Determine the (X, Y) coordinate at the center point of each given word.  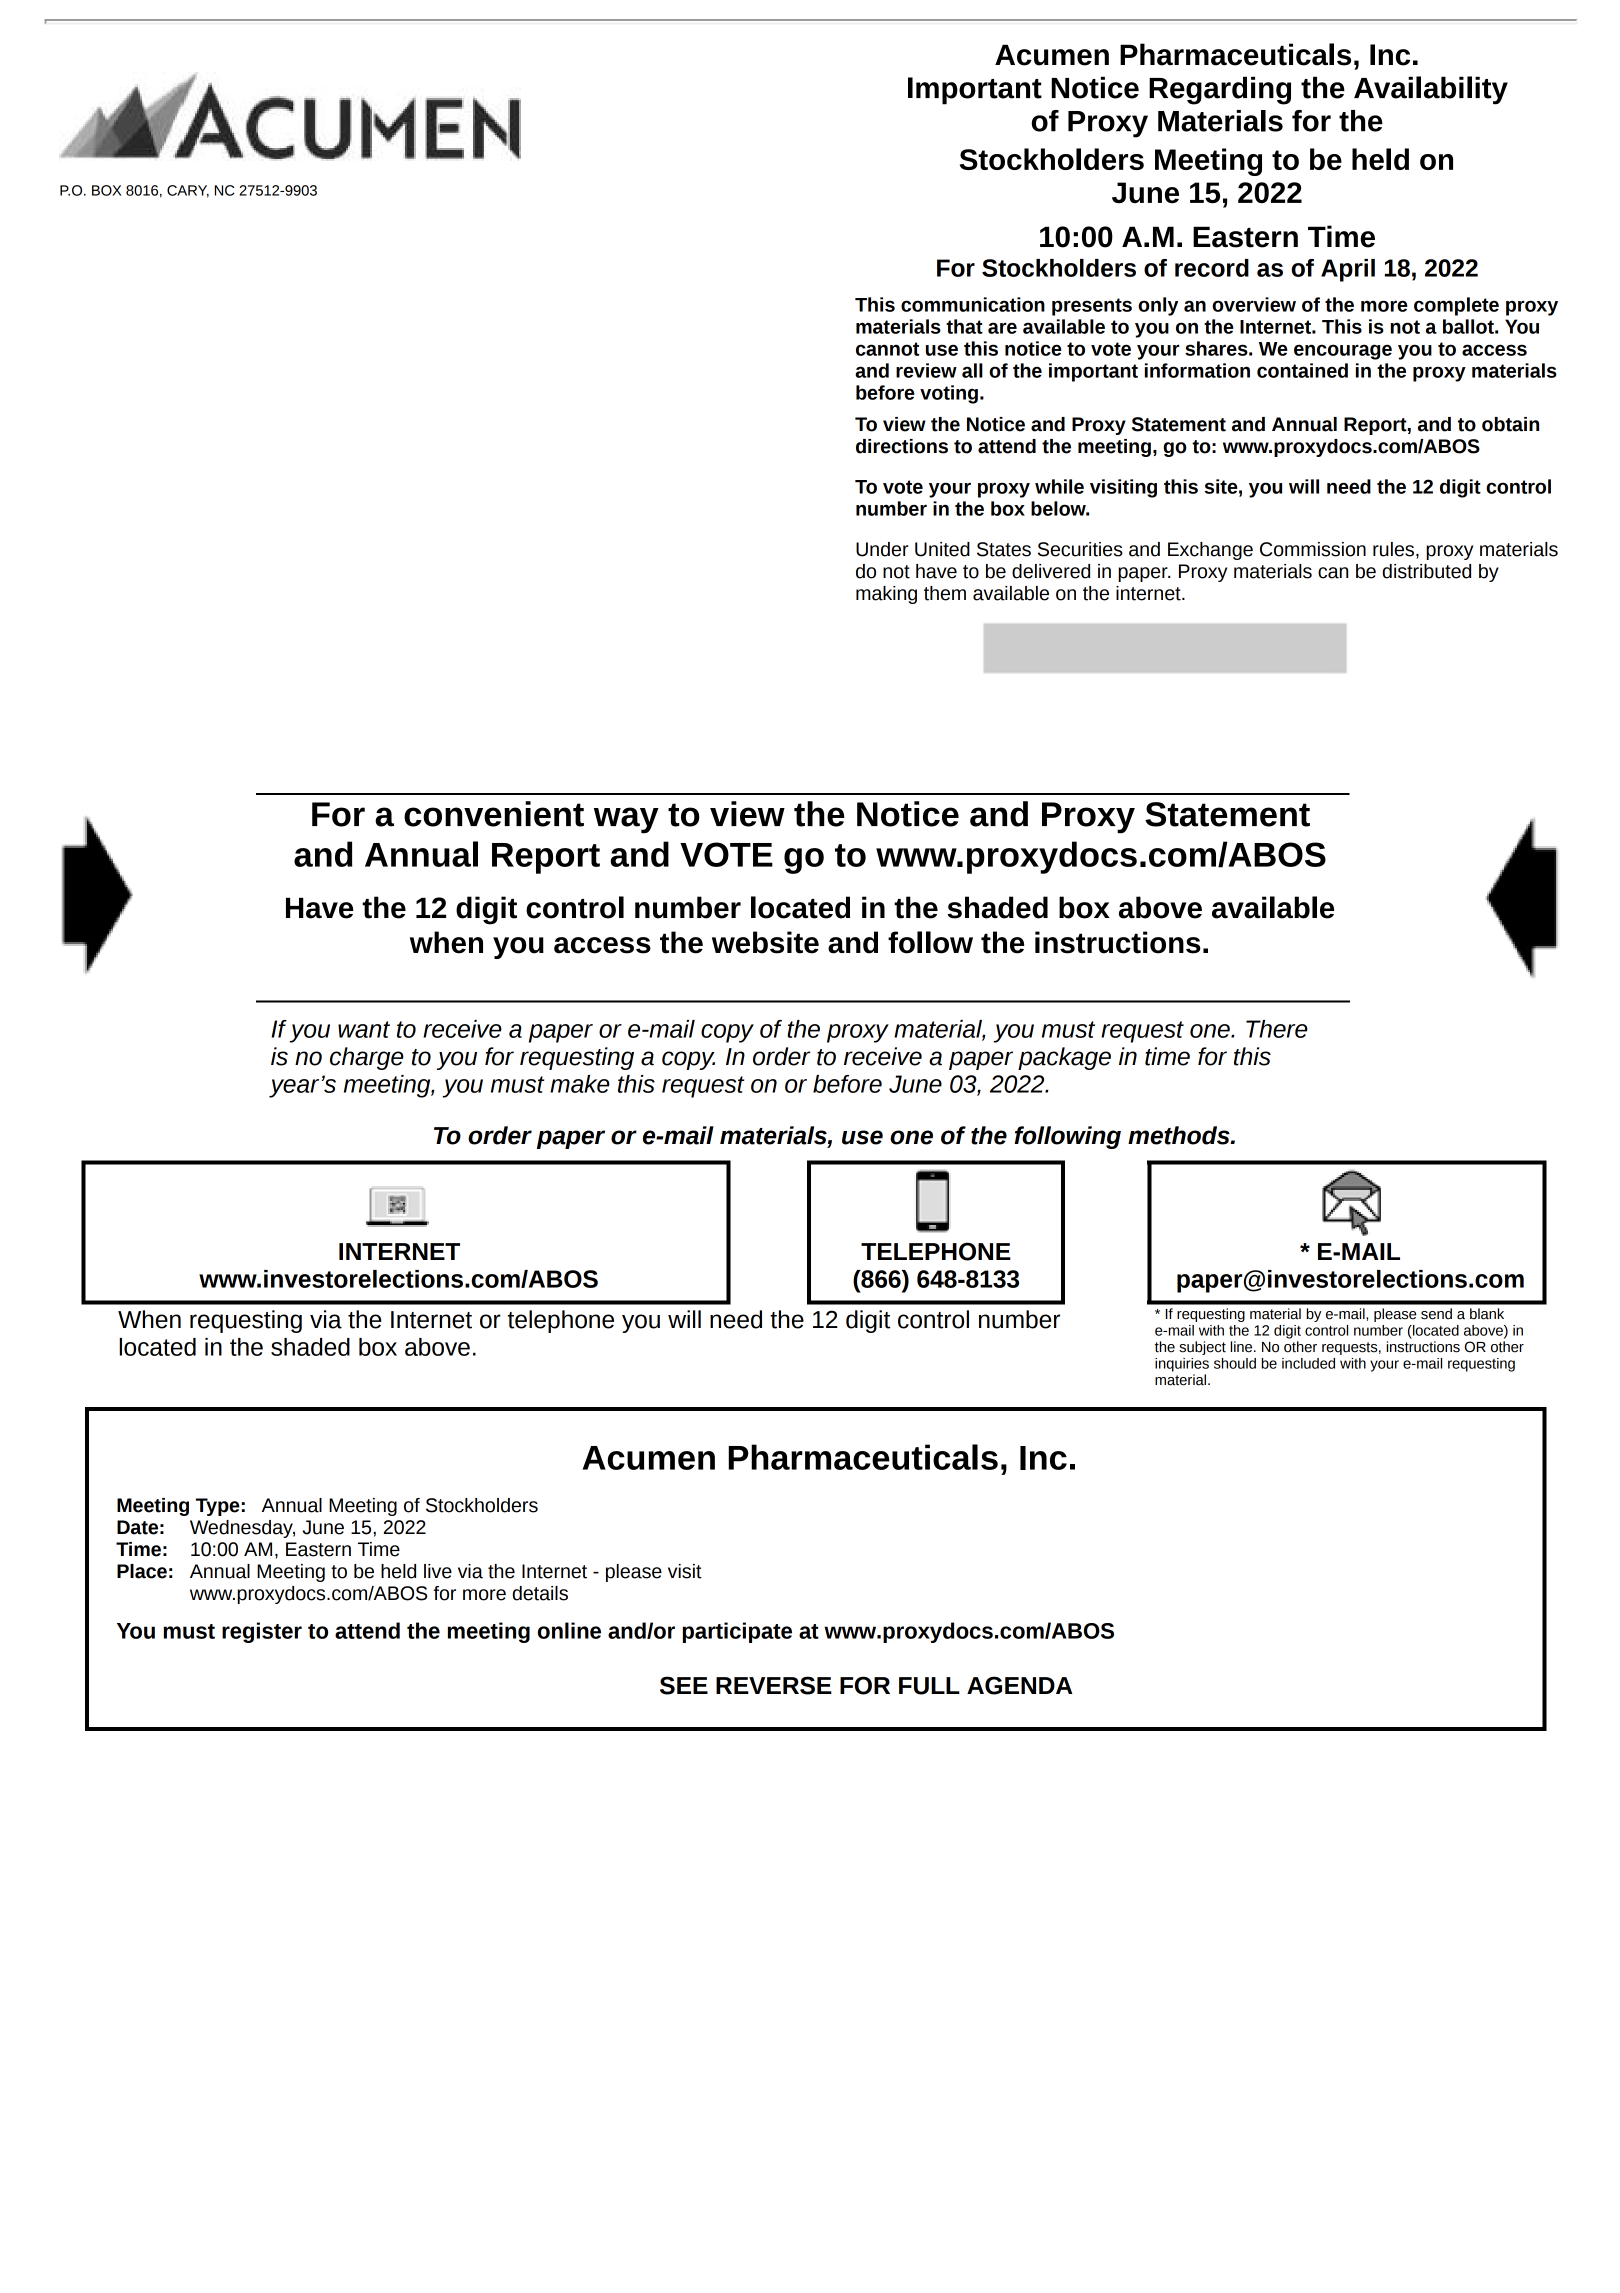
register (262, 1632)
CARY (188, 191)
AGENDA (1020, 1685)
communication (973, 304)
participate (737, 1632)
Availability (1431, 90)
